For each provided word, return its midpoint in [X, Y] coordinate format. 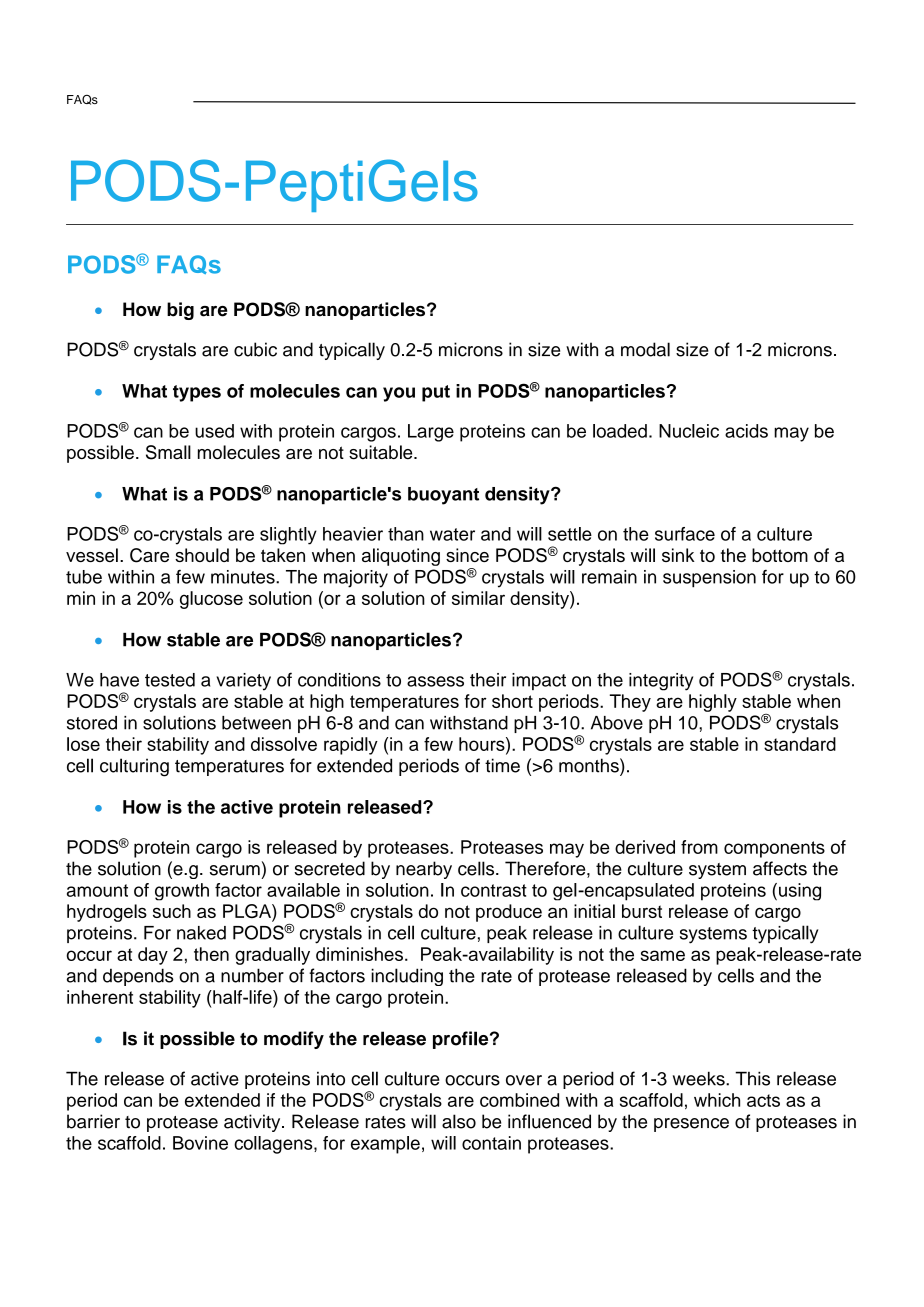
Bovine [200, 1143]
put [436, 393]
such [172, 911]
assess [435, 681]
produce [509, 913]
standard [800, 744]
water [452, 534]
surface [685, 534]
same [662, 955]
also [459, 1121]
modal [645, 349]
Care [149, 555]
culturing [134, 767]
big [180, 311]
